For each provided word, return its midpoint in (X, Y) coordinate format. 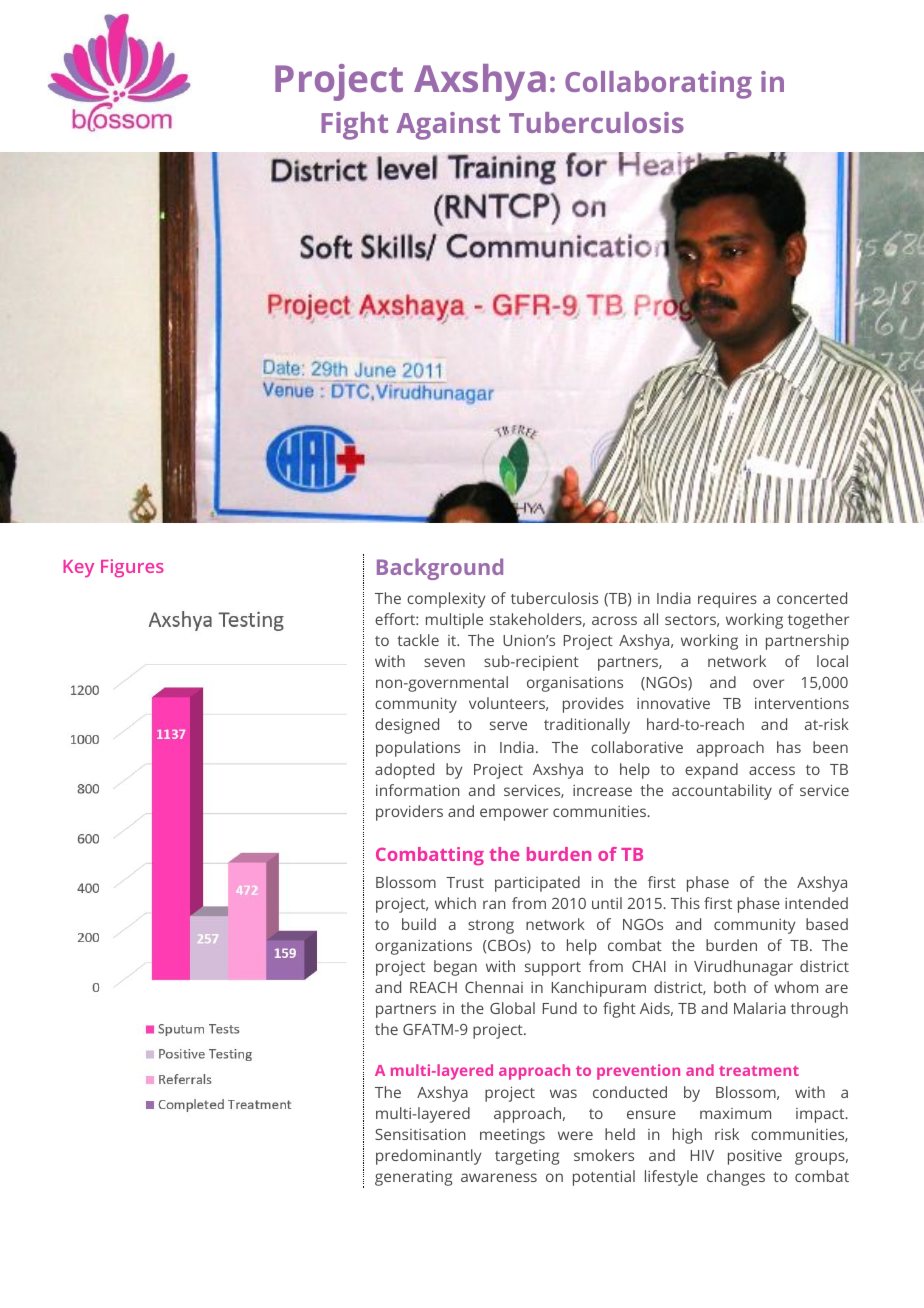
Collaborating (658, 85)
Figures (132, 568)
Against (448, 126)
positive (755, 1157)
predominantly (428, 1157)
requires (727, 600)
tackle (418, 640)
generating (413, 1178)
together (818, 621)
